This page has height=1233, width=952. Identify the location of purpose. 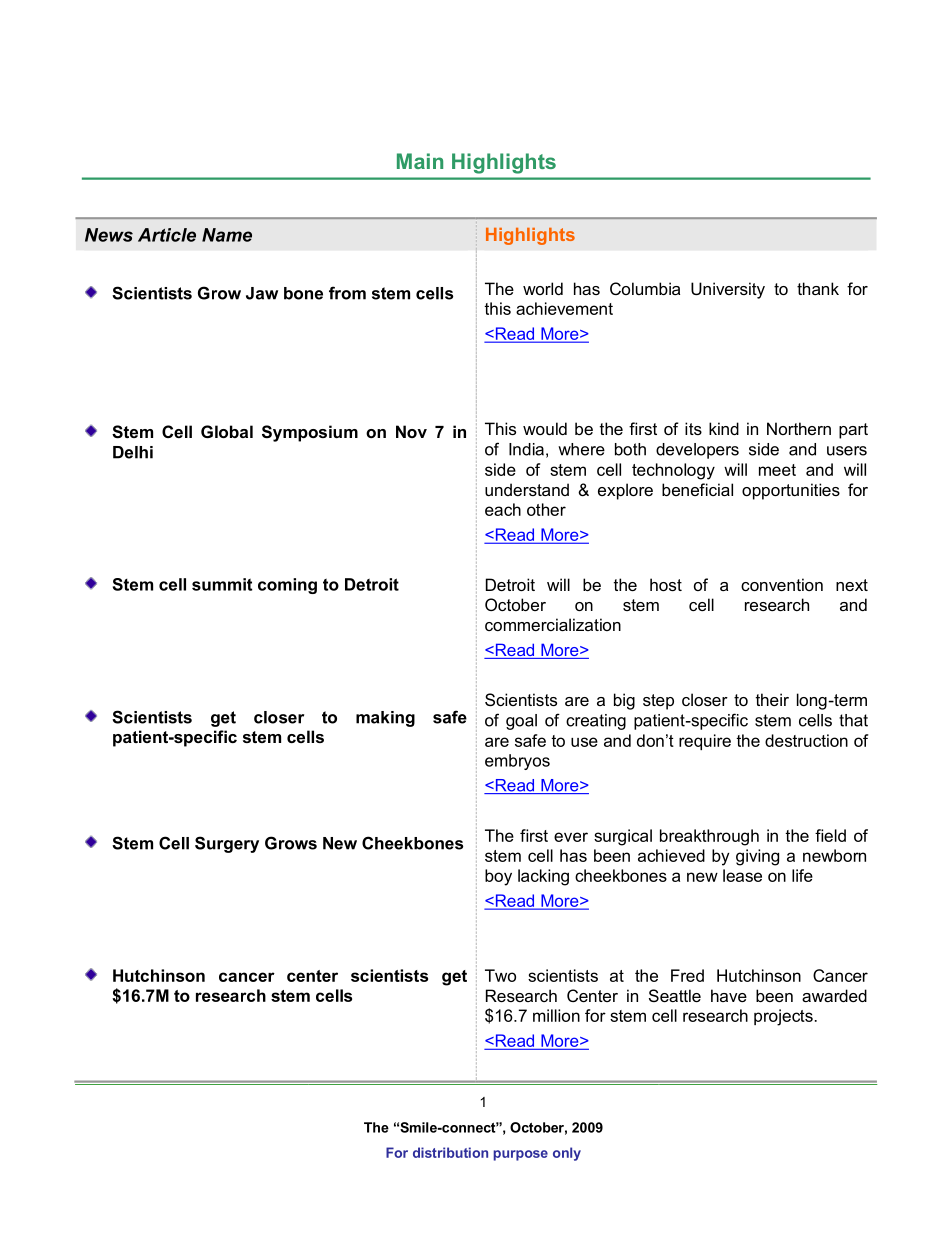
(520, 1155).
